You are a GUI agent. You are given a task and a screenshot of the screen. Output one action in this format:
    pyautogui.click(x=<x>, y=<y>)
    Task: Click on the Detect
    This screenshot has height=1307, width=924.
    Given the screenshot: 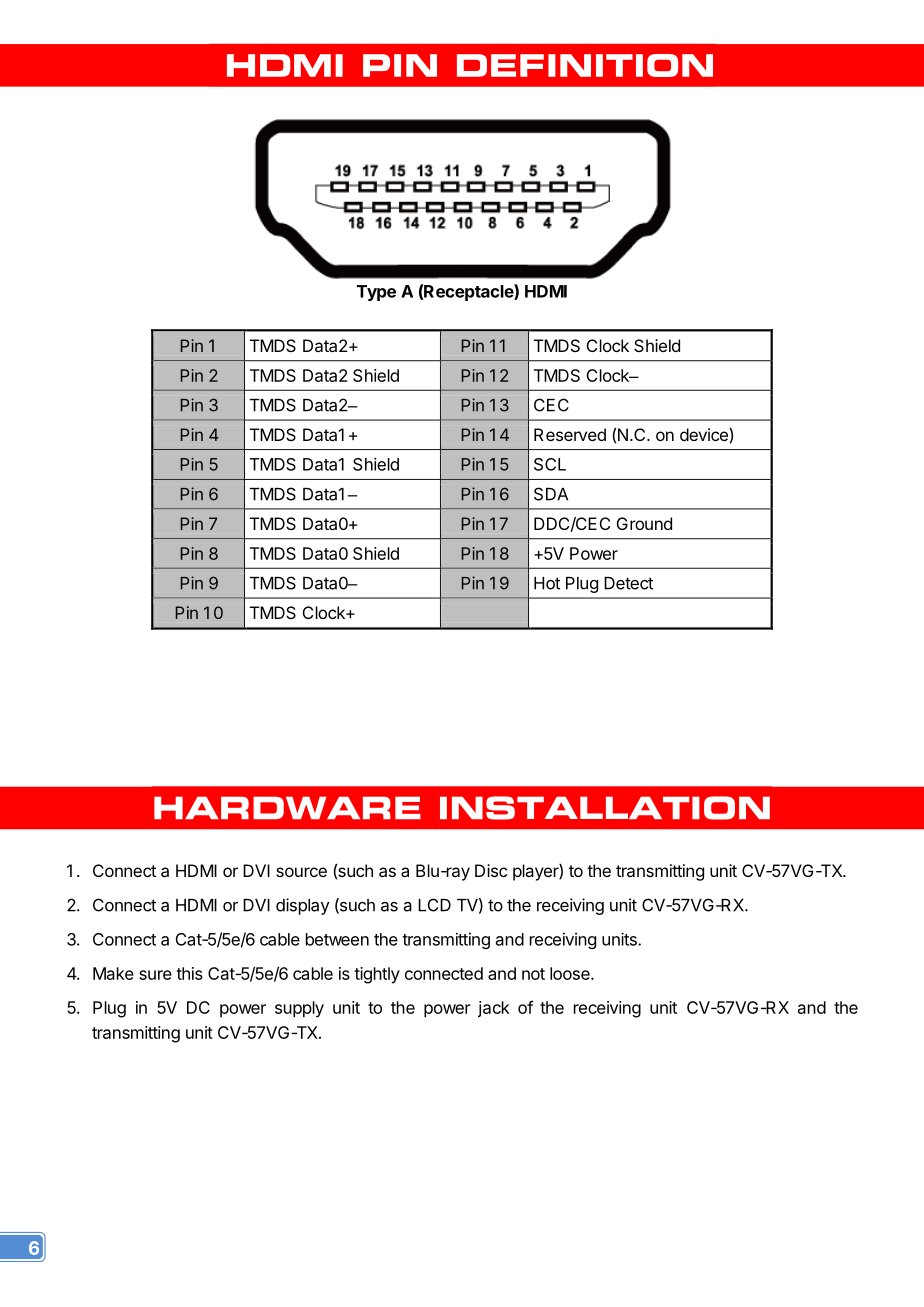 What is the action you would take?
    pyautogui.click(x=628, y=583)
